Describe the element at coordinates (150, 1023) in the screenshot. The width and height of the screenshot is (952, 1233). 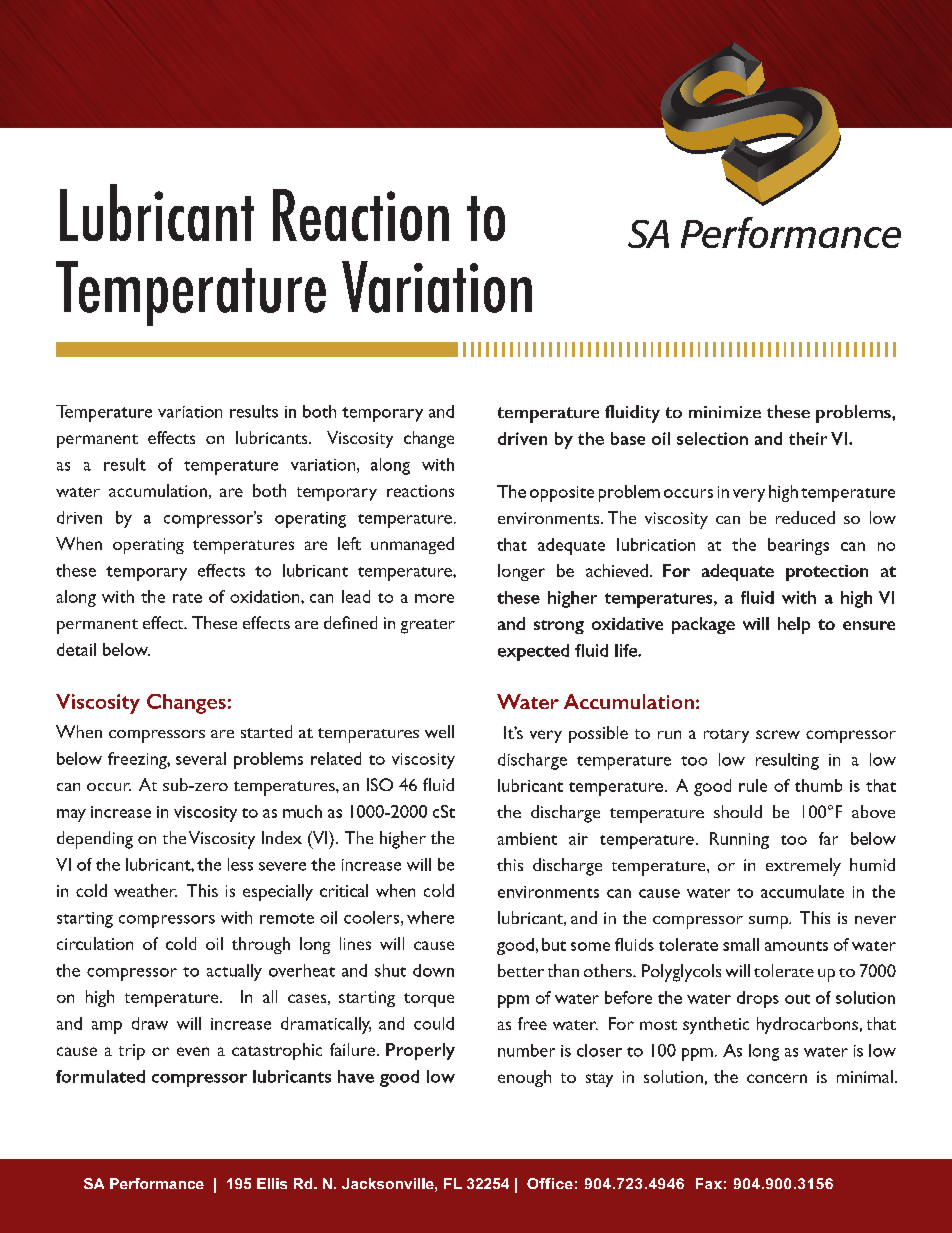
I see `draw` at that location.
